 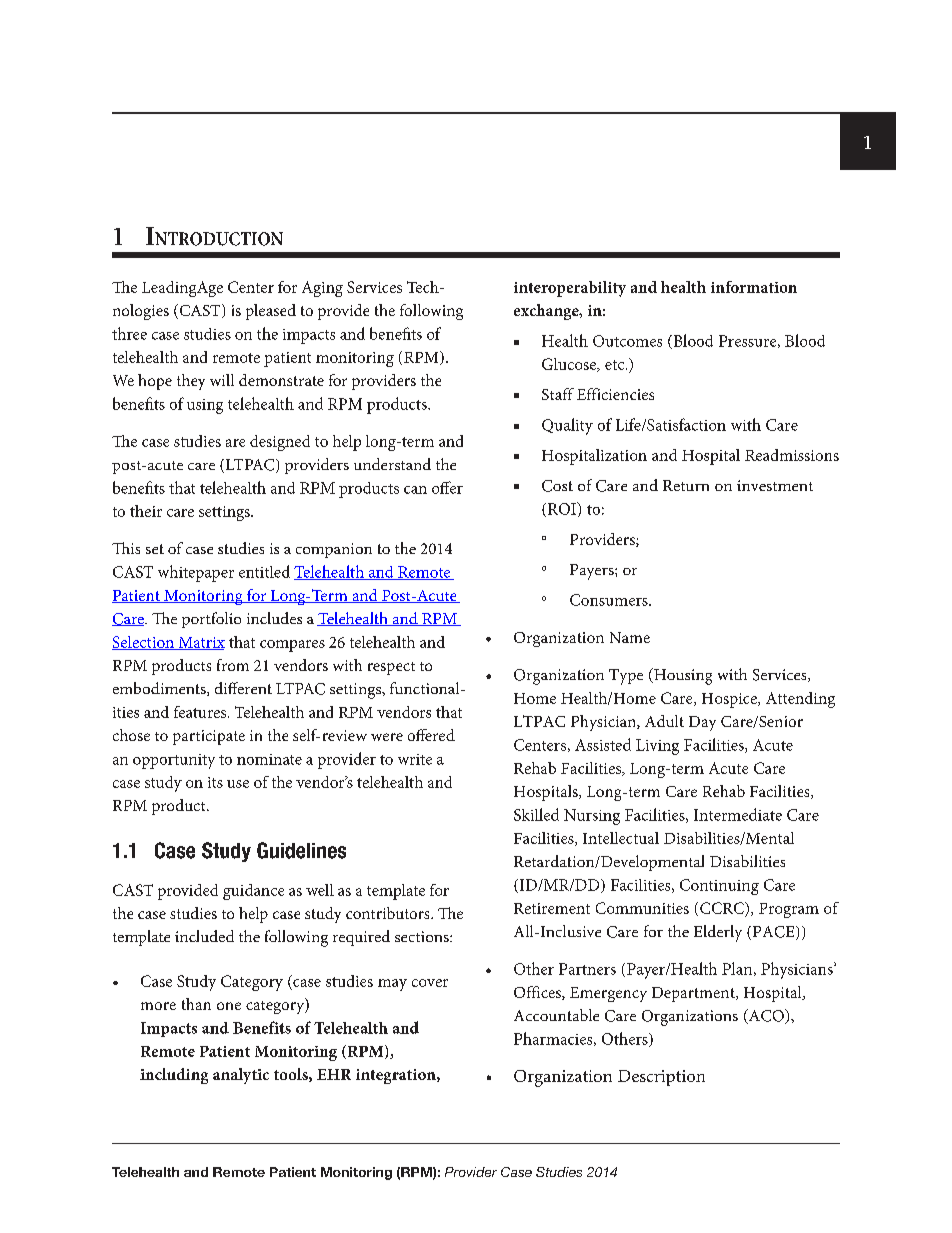 I want to click on use, so click(x=238, y=784).
